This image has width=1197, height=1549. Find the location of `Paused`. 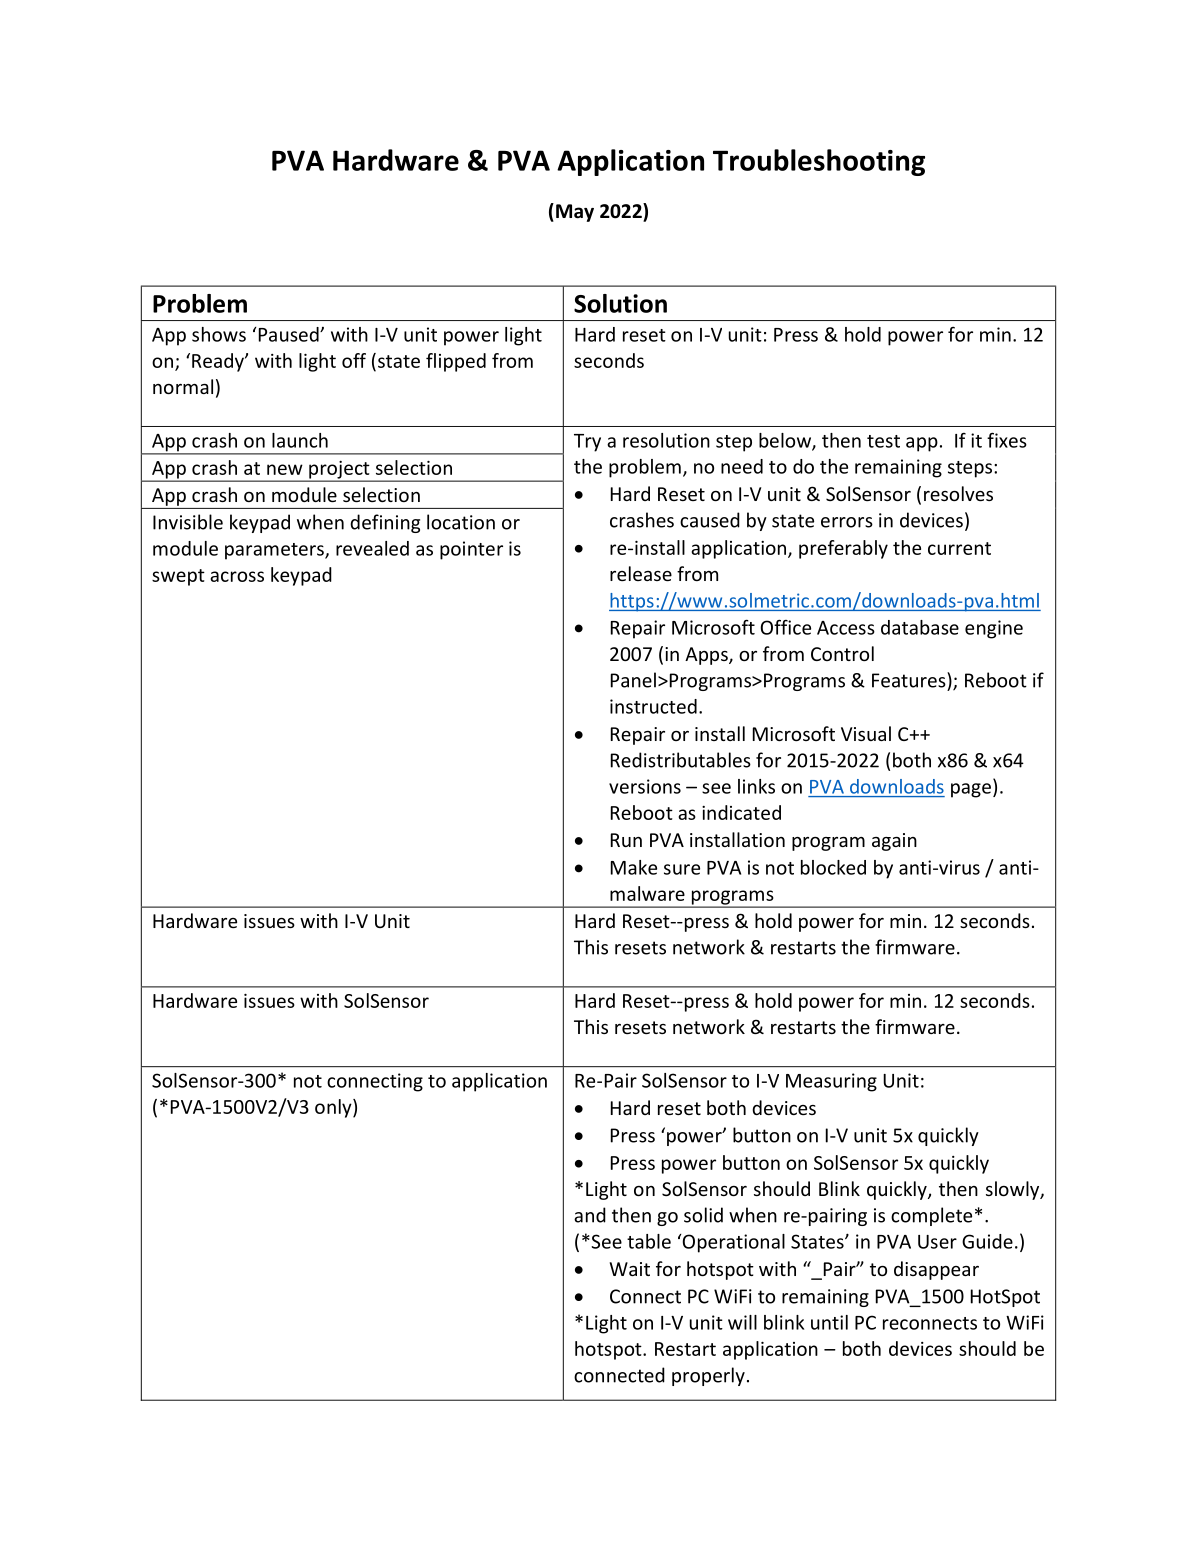

Paused is located at coordinates (290, 334).
